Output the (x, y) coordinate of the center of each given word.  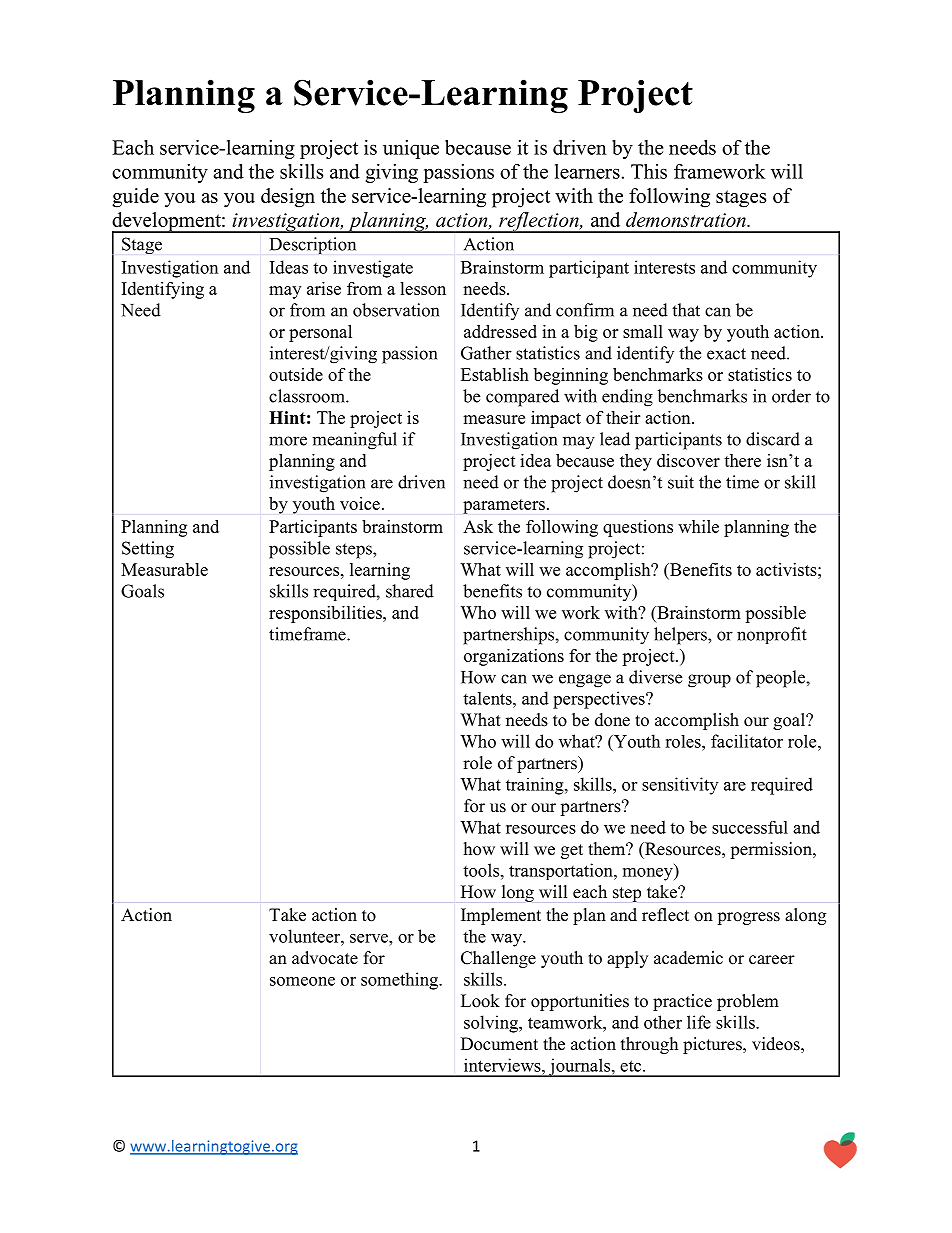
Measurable (164, 569)
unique (411, 149)
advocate (325, 958)
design (288, 198)
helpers (681, 636)
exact (726, 354)
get (572, 851)
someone (302, 981)
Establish (495, 374)
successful (750, 827)
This (649, 171)
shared (410, 591)
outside (296, 374)
